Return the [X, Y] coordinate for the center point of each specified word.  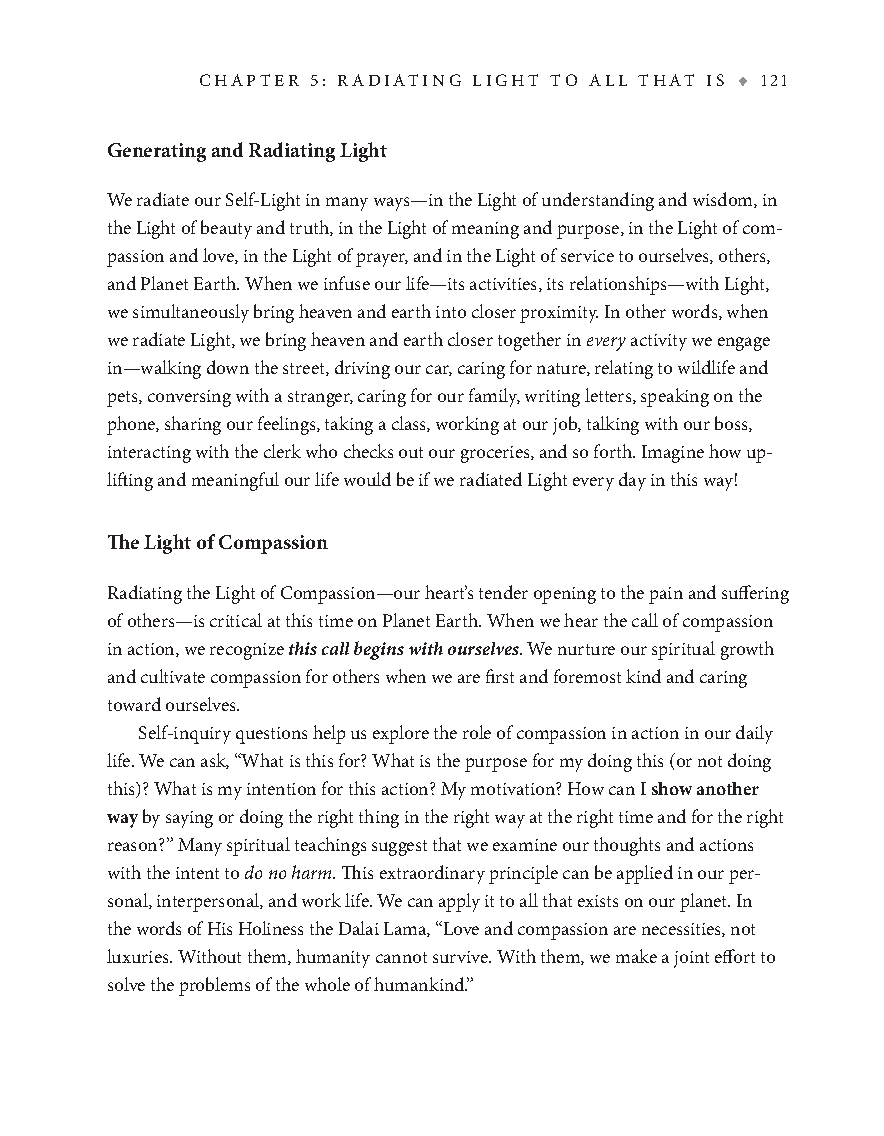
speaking [675, 397]
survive [461, 957]
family [494, 397]
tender [503, 592]
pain [666, 595]
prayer [382, 260]
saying [189, 819]
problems [214, 986]
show [672, 788]
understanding [598, 201]
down [228, 367]
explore [401, 734]
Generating [157, 152]
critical [236, 620]
